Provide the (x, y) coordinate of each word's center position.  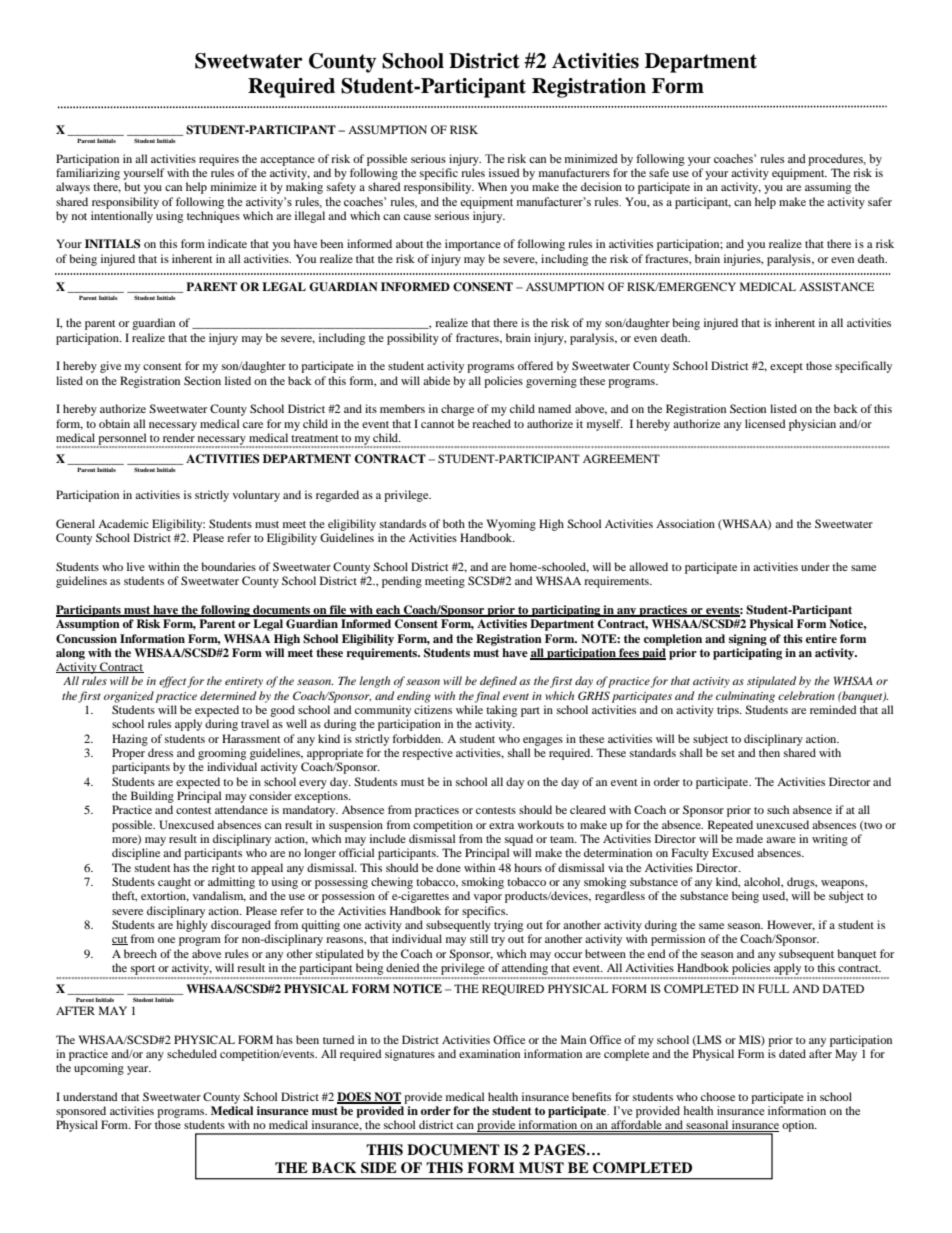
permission (678, 940)
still (479, 938)
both (454, 523)
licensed (765, 423)
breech (140, 953)
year (139, 1070)
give (110, 367)
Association (685, 523)
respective (427, 754)
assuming (828, 188)
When (492, 186)
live (136, 566)
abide (436, 380)
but (132, 186)
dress (160, 752)
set (728, 753)
